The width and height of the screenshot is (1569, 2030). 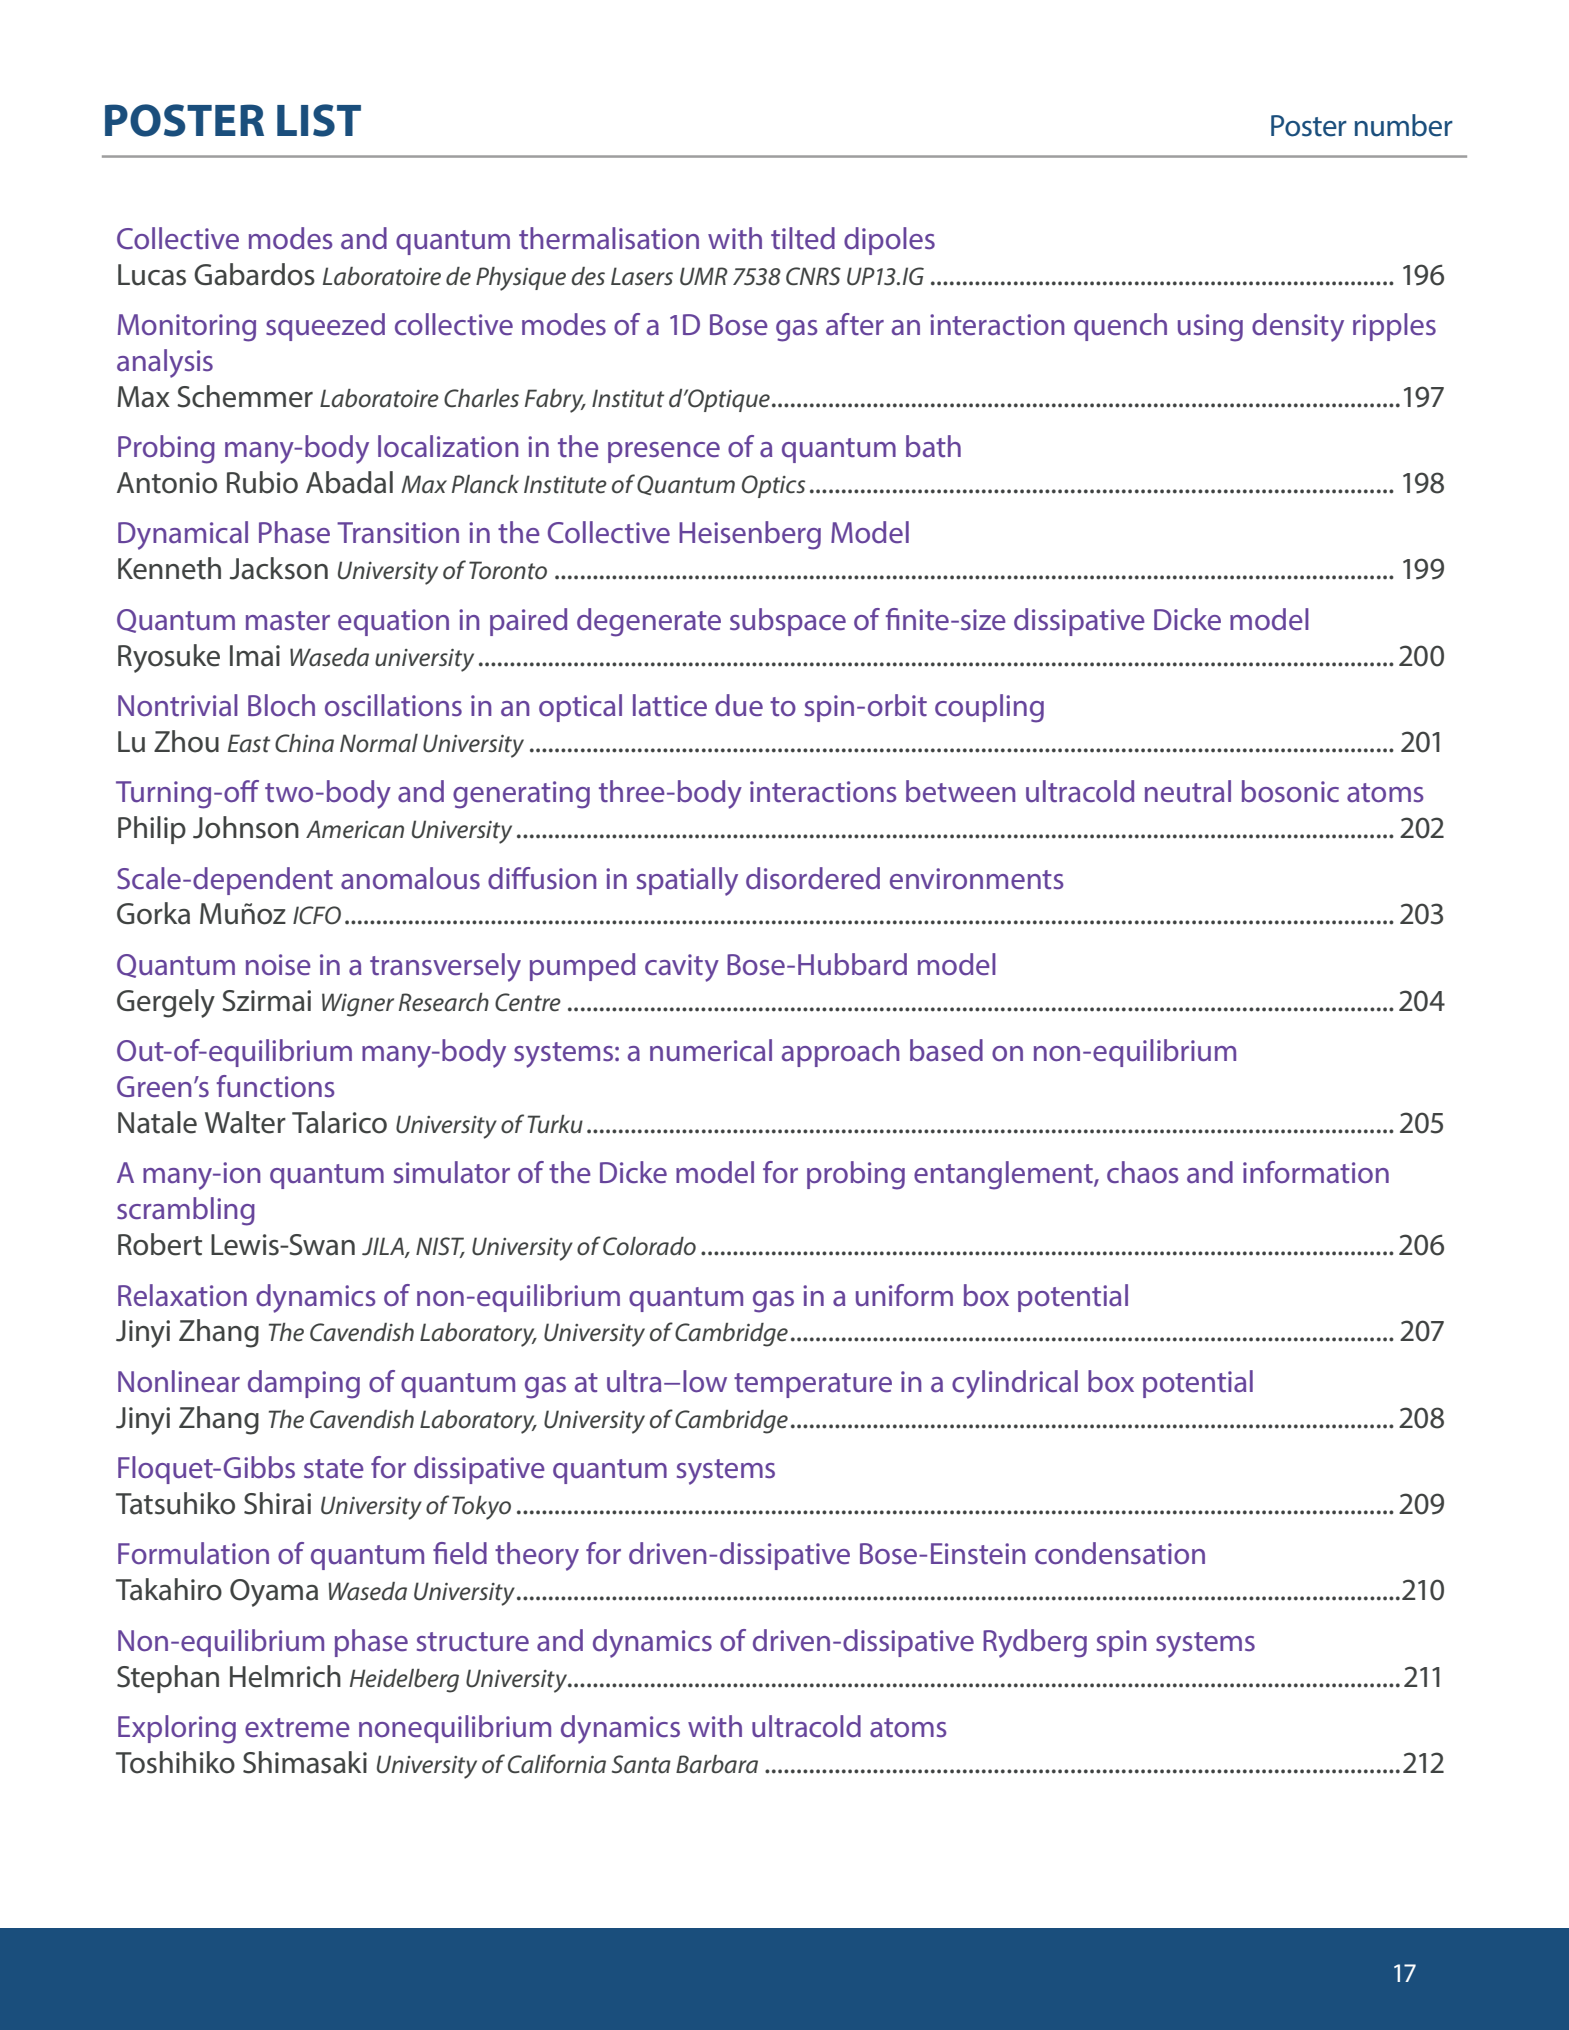 What do you see at coordinates (1316, 1172) in the screenshot?
I see `information` at bounding box center [1316, 1172].
